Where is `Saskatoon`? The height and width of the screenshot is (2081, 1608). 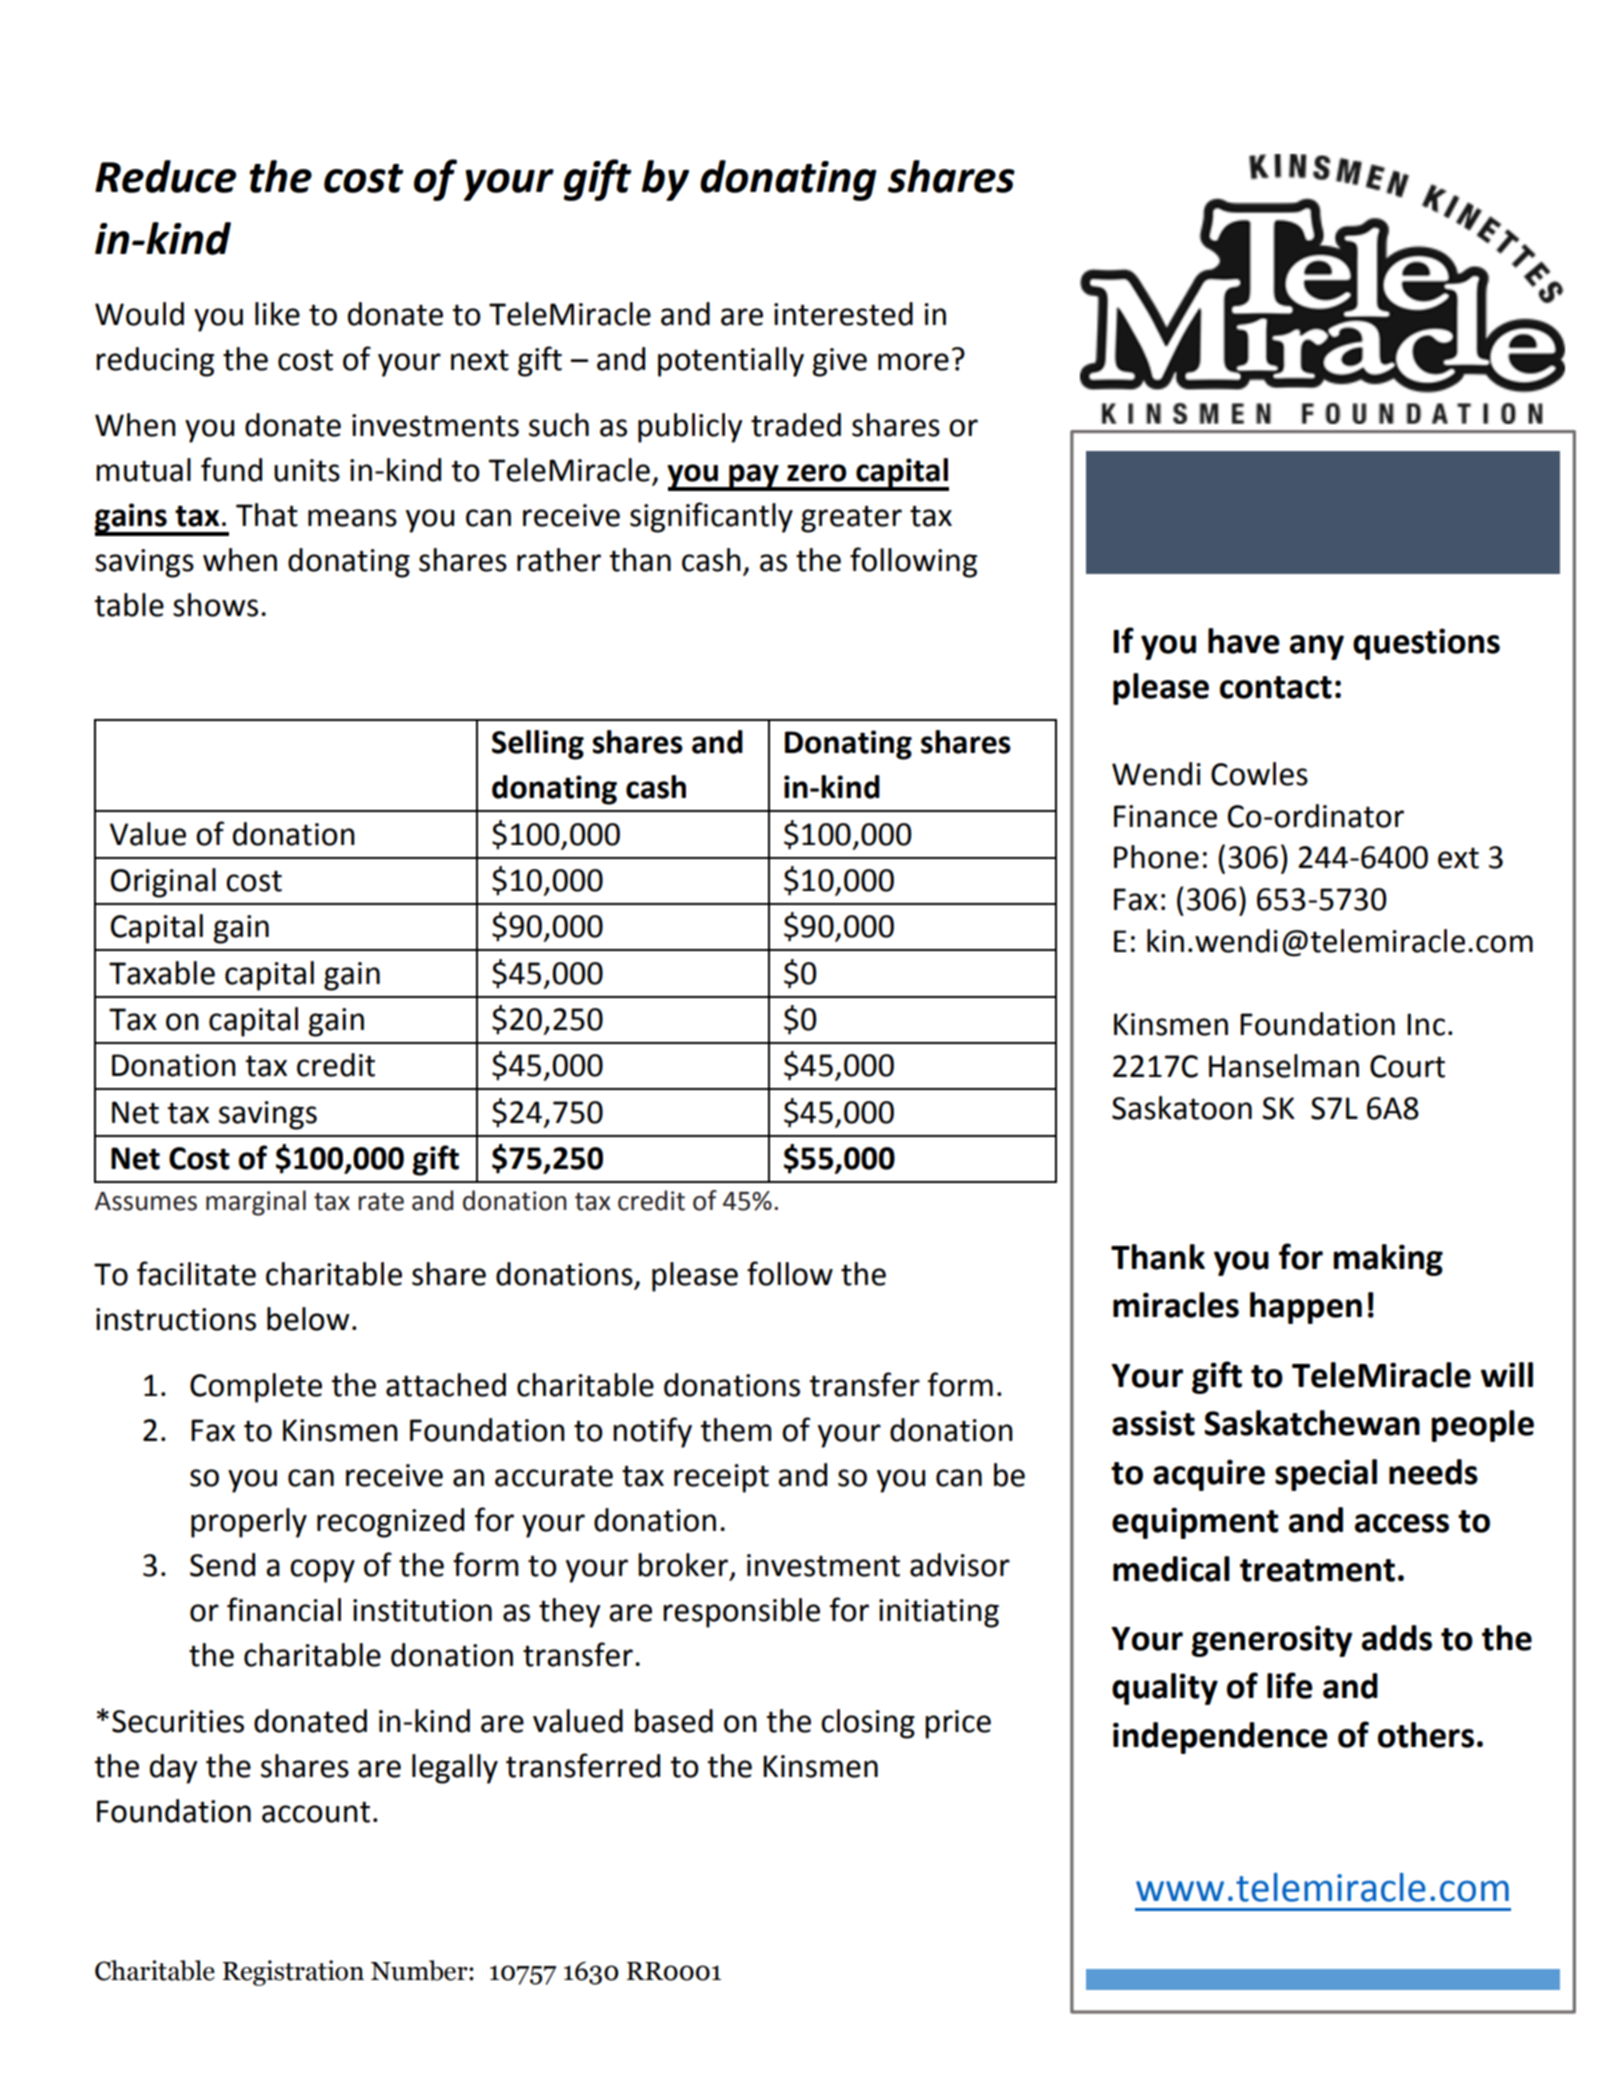
Saskatoon is located at coordinates (1182, 1108).
